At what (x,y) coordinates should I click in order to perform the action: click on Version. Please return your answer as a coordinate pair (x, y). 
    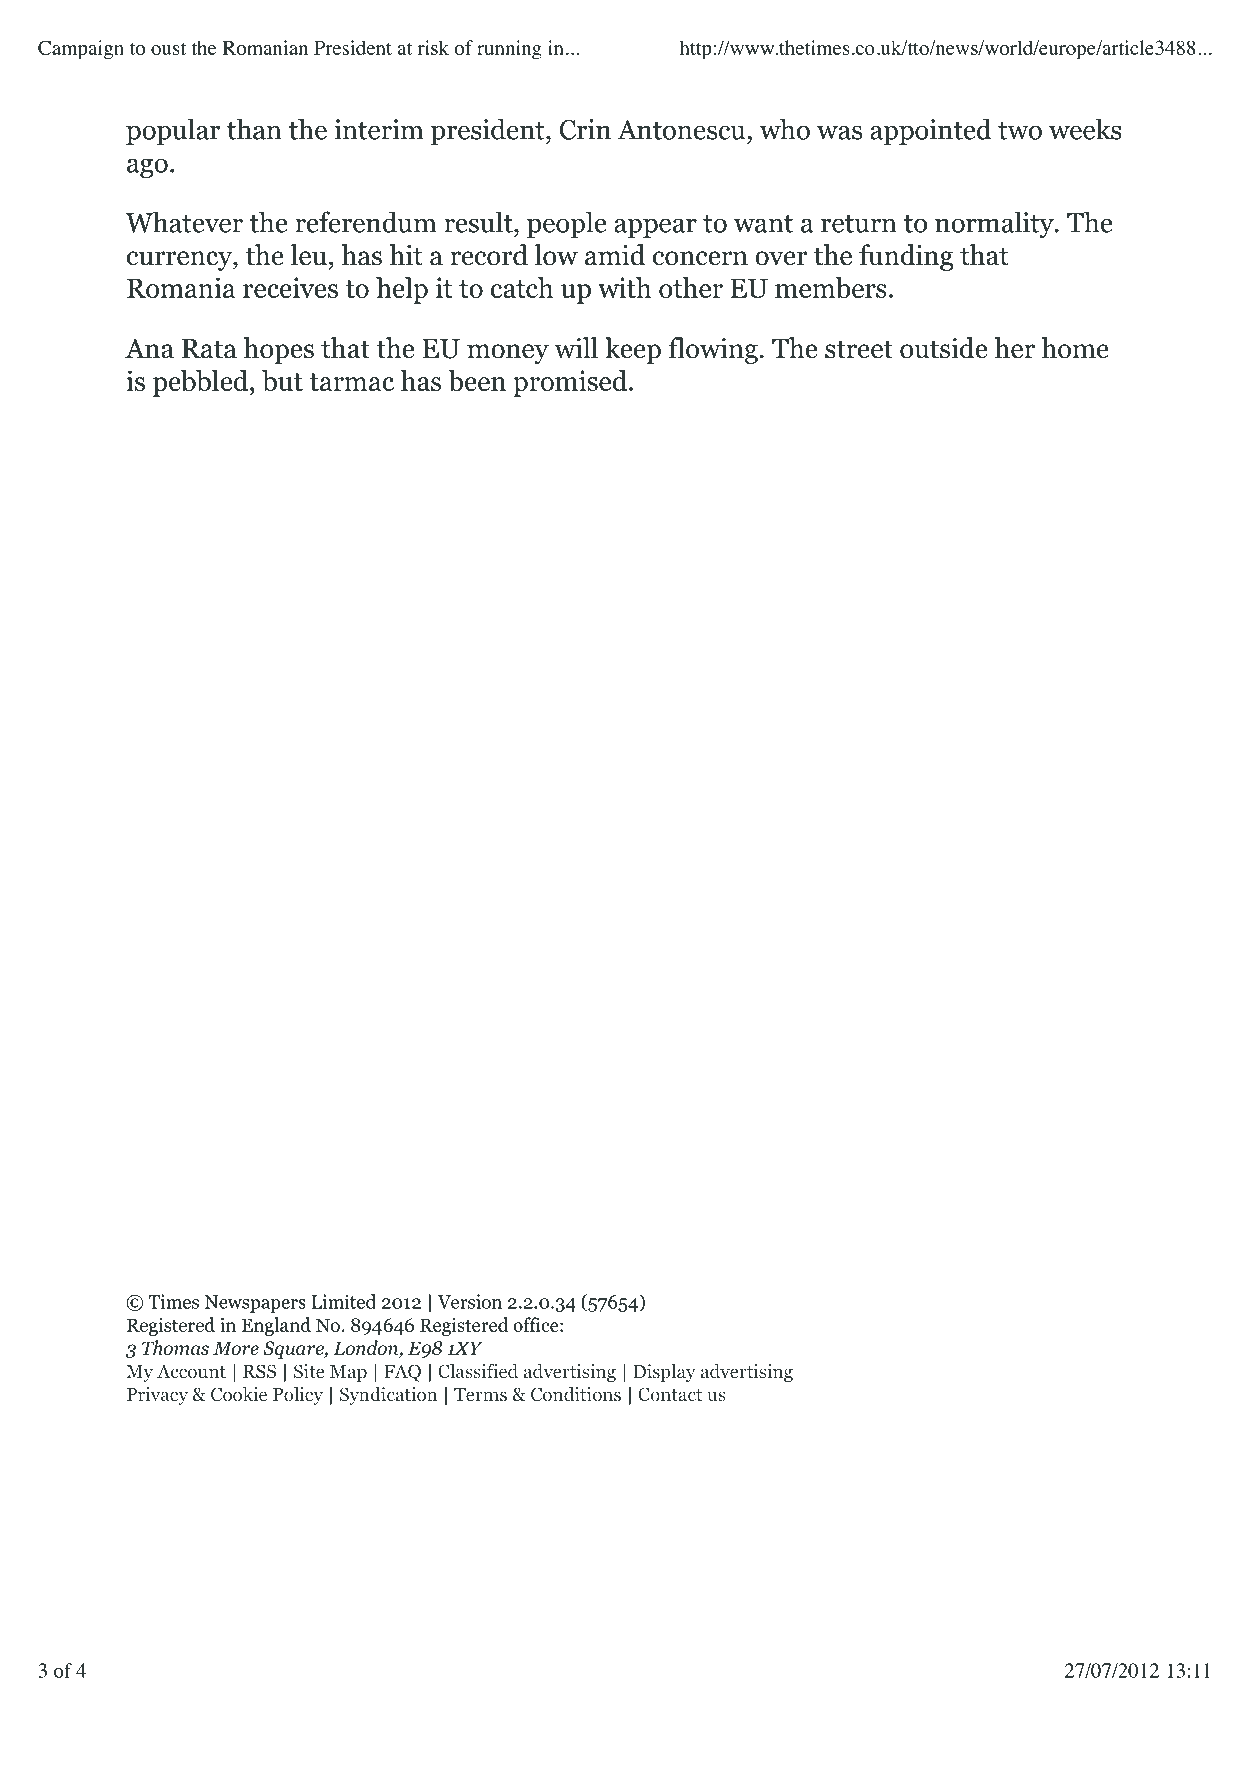
    Looking at the image, I should click on (469, 1301).
